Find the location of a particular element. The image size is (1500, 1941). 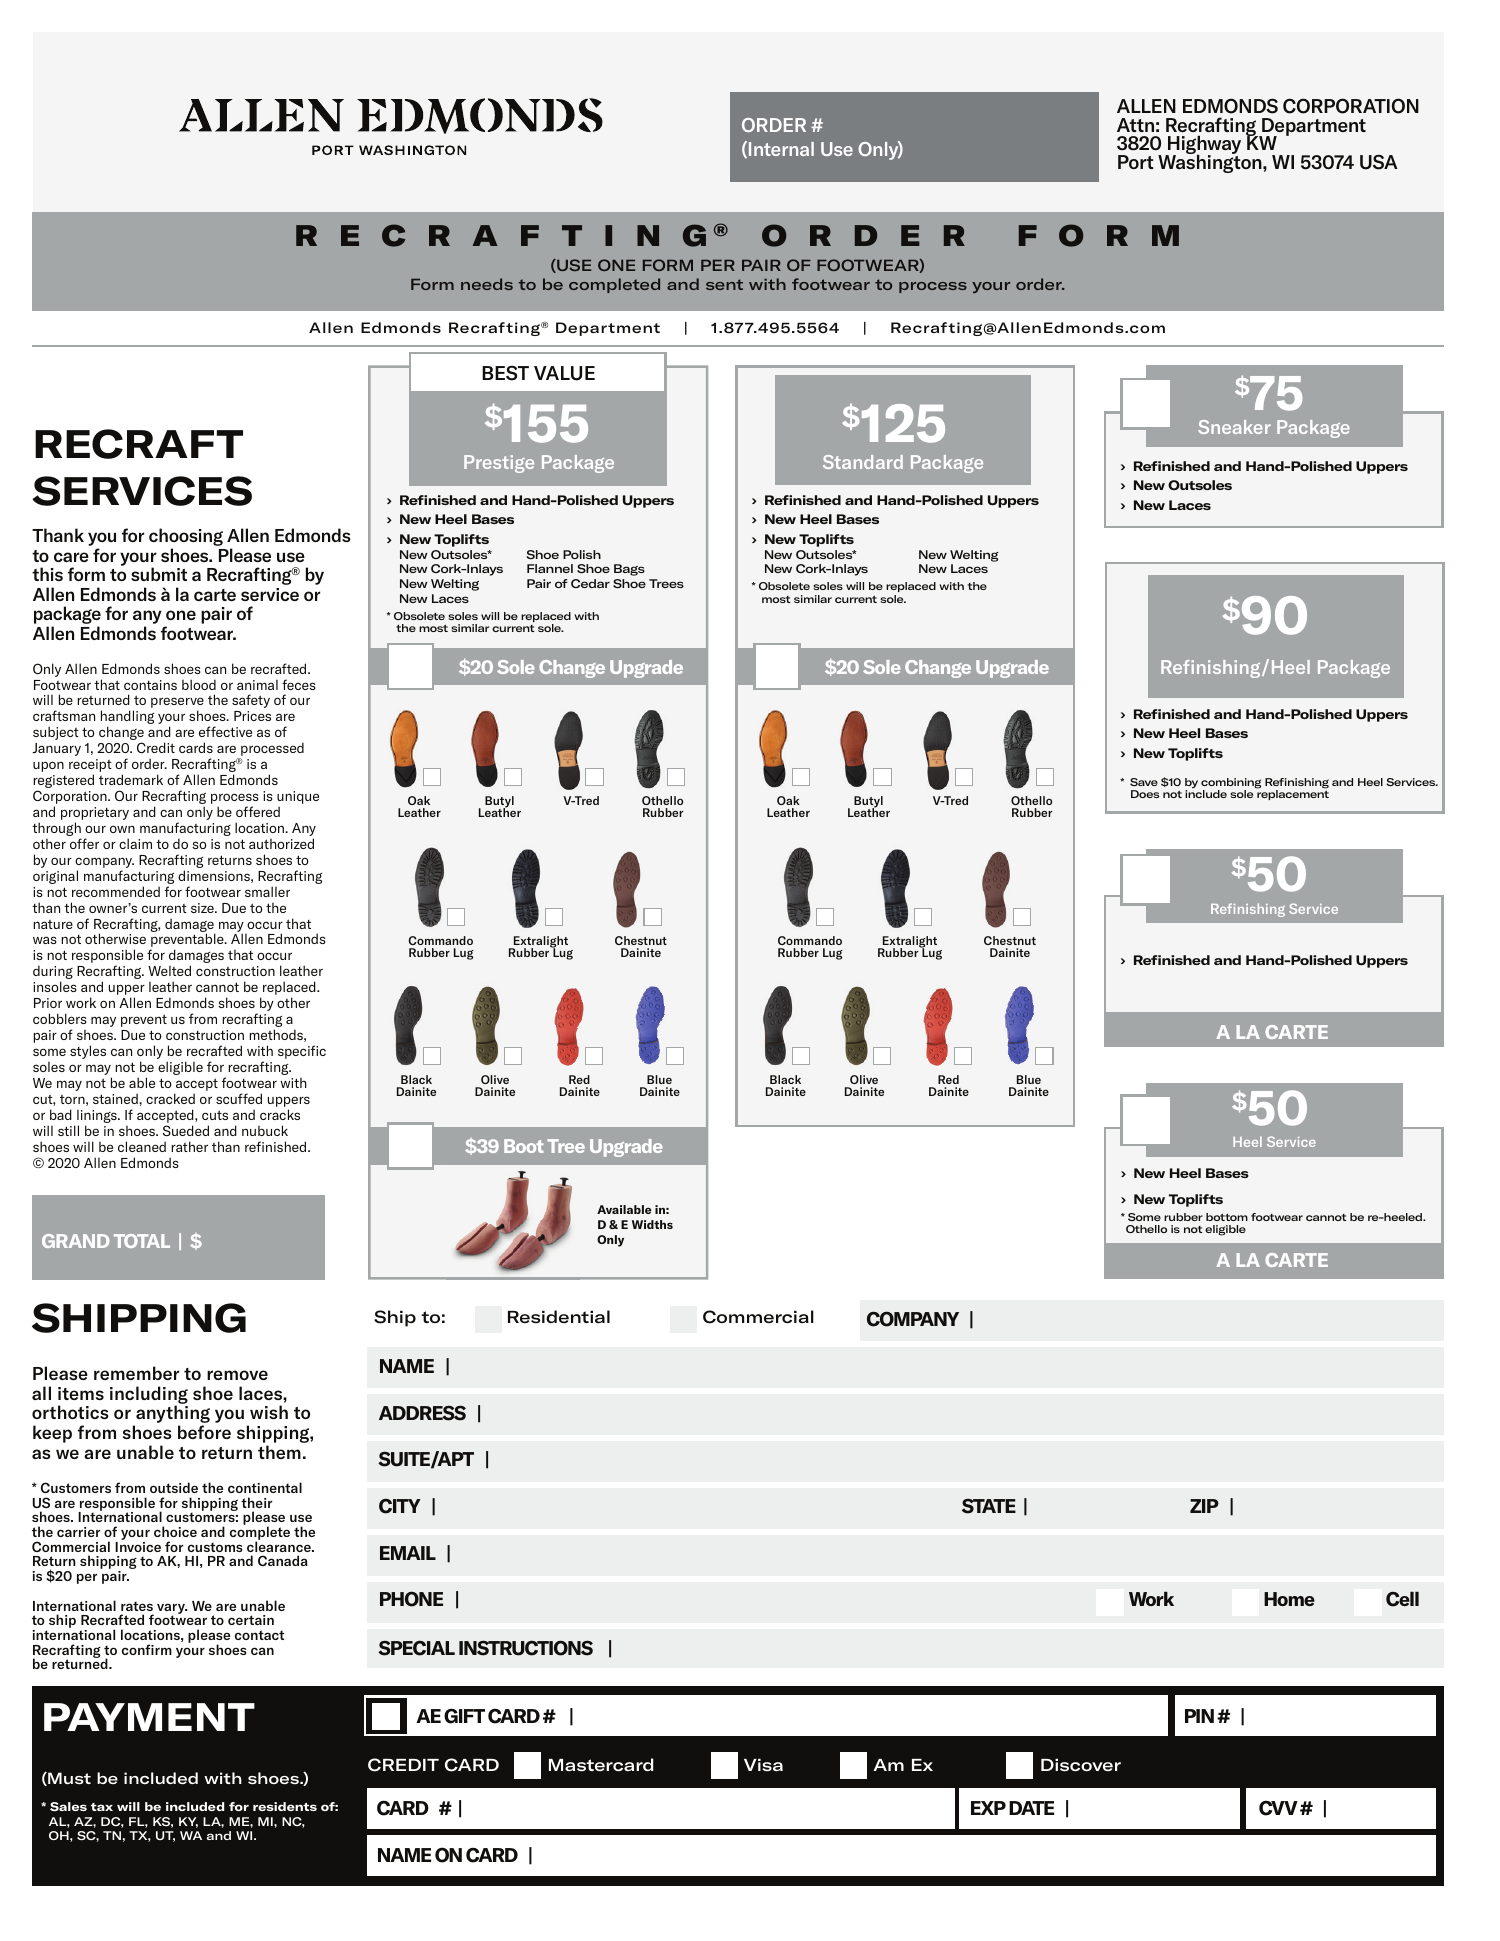

TOTAL is located at coordinates (142, 1241).
